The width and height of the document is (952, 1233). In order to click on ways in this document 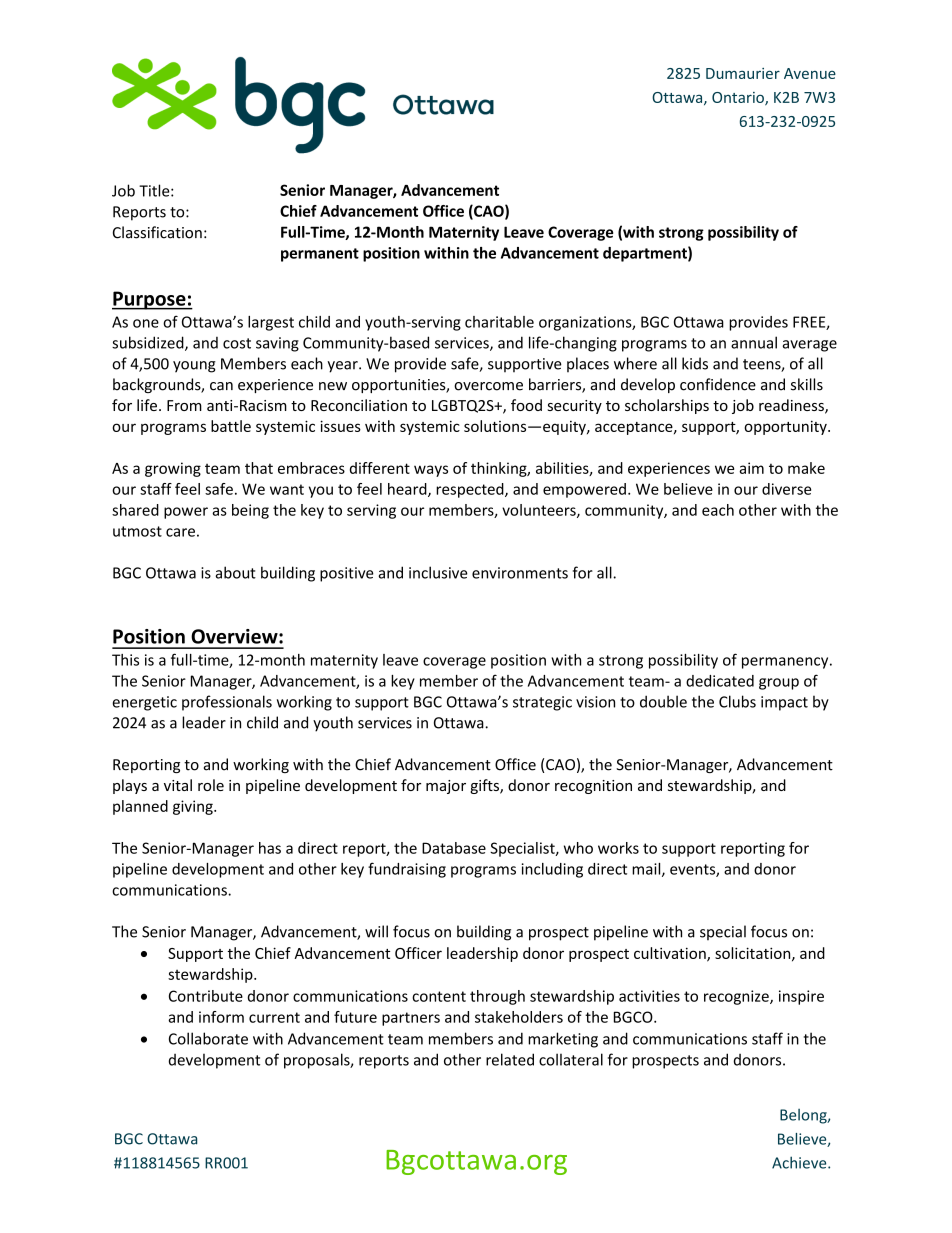, I will do `click(431, 471)`.
